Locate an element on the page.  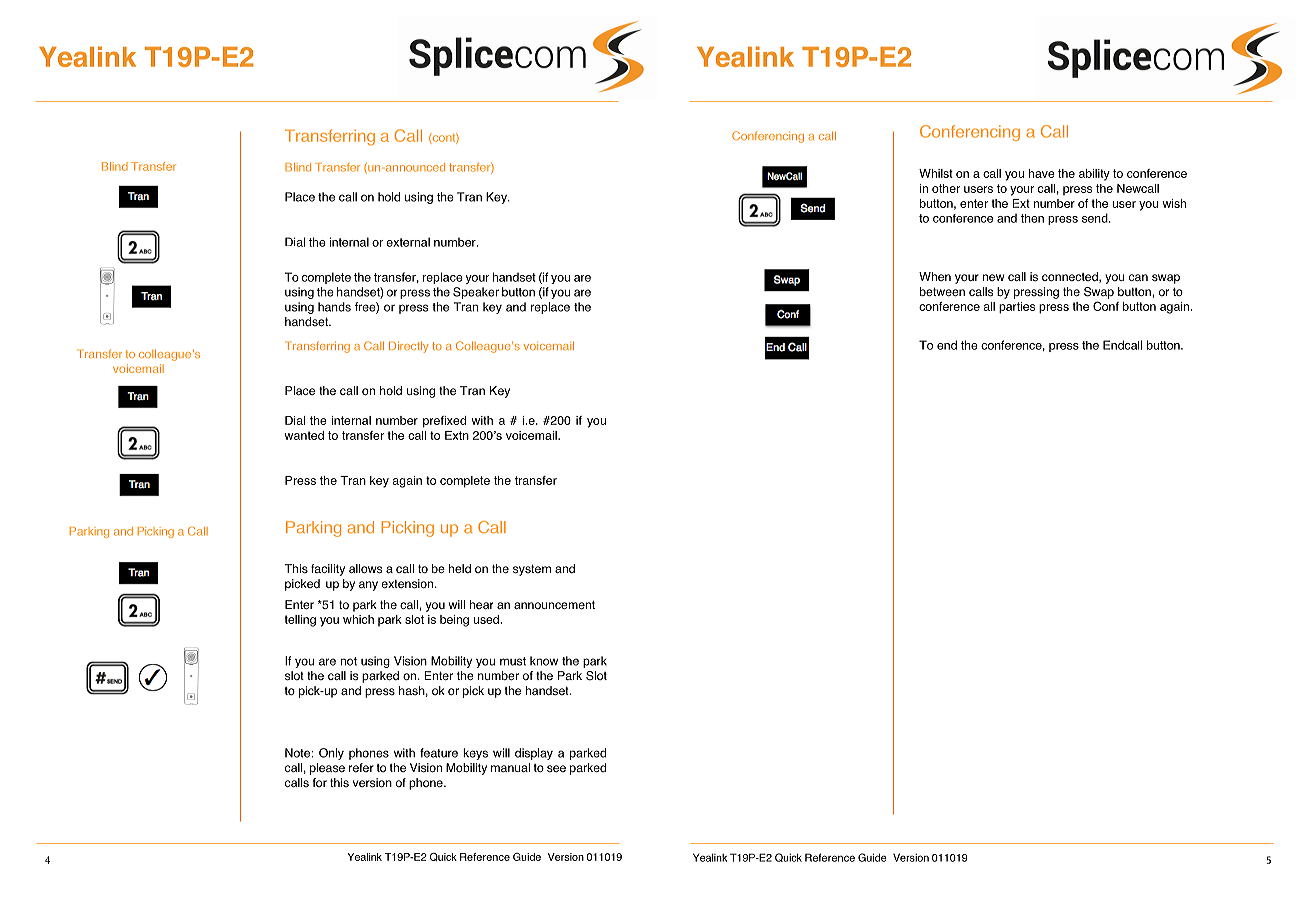
wanted is located at coordinates (304, 435).
